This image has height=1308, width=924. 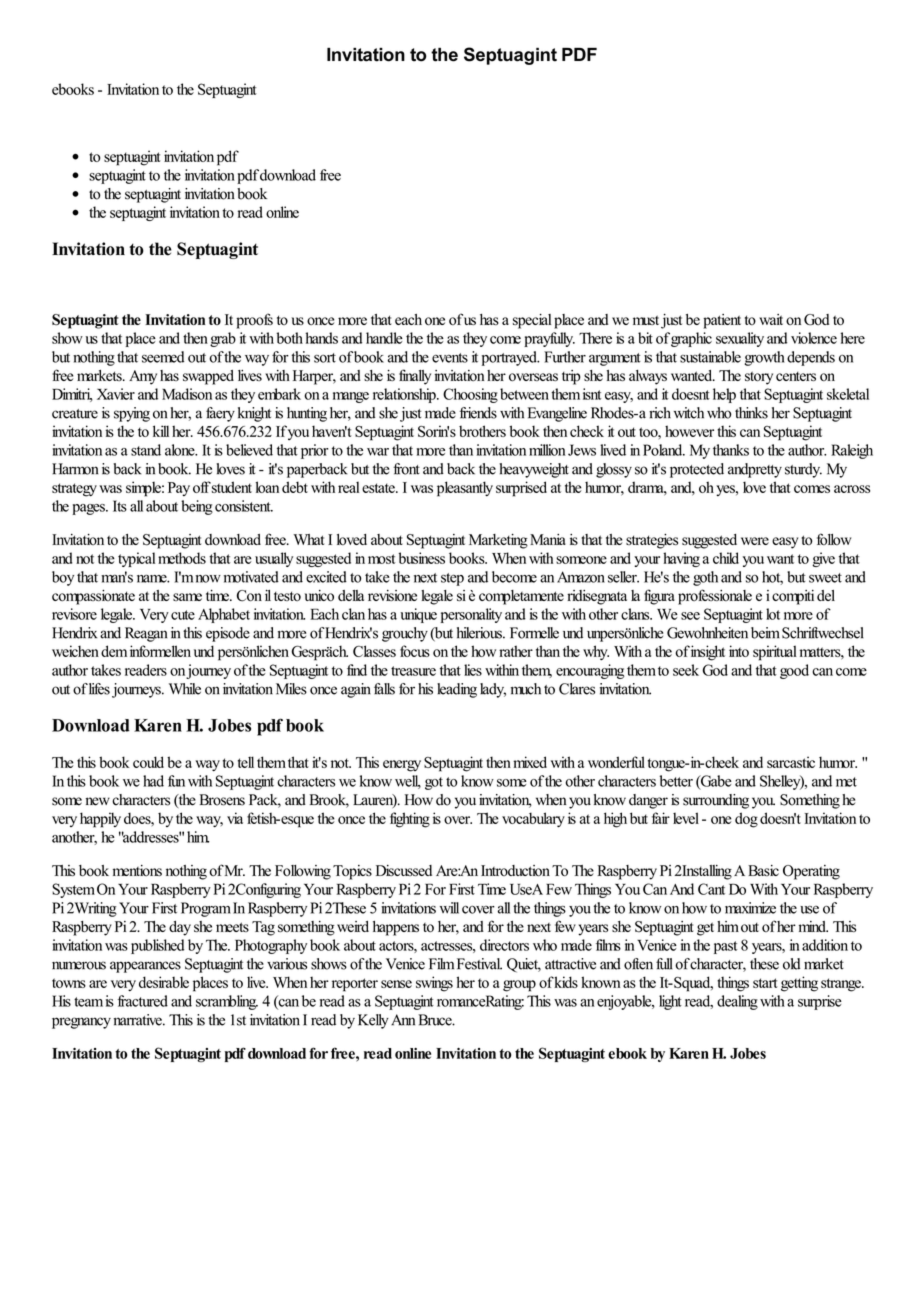 What do you see at coordinates (473, 670) in the image?
I see `lies` at bounding box center [473, 670].
